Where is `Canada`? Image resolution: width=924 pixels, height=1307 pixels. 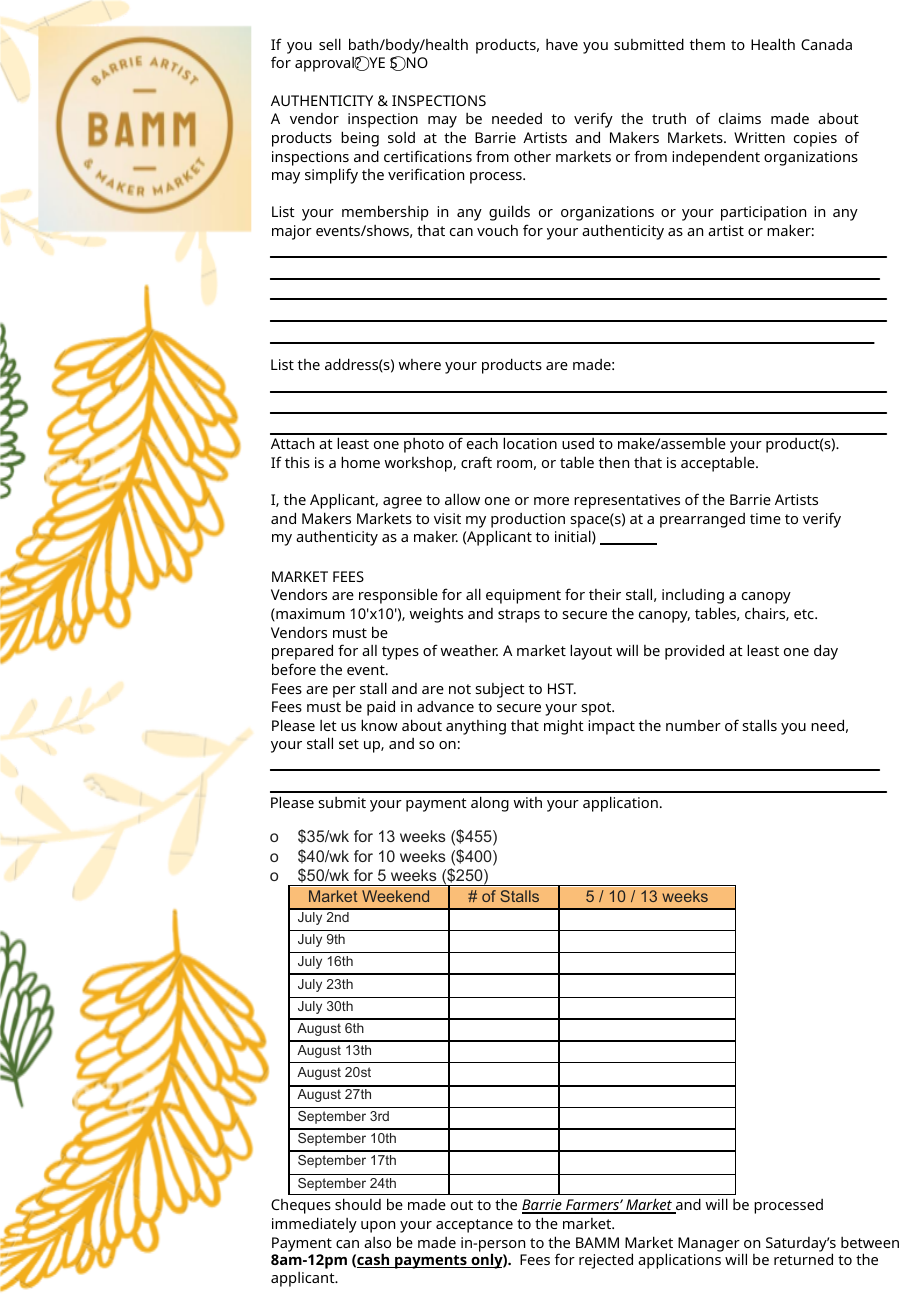 Canada is located at coordinates (826, 44).
